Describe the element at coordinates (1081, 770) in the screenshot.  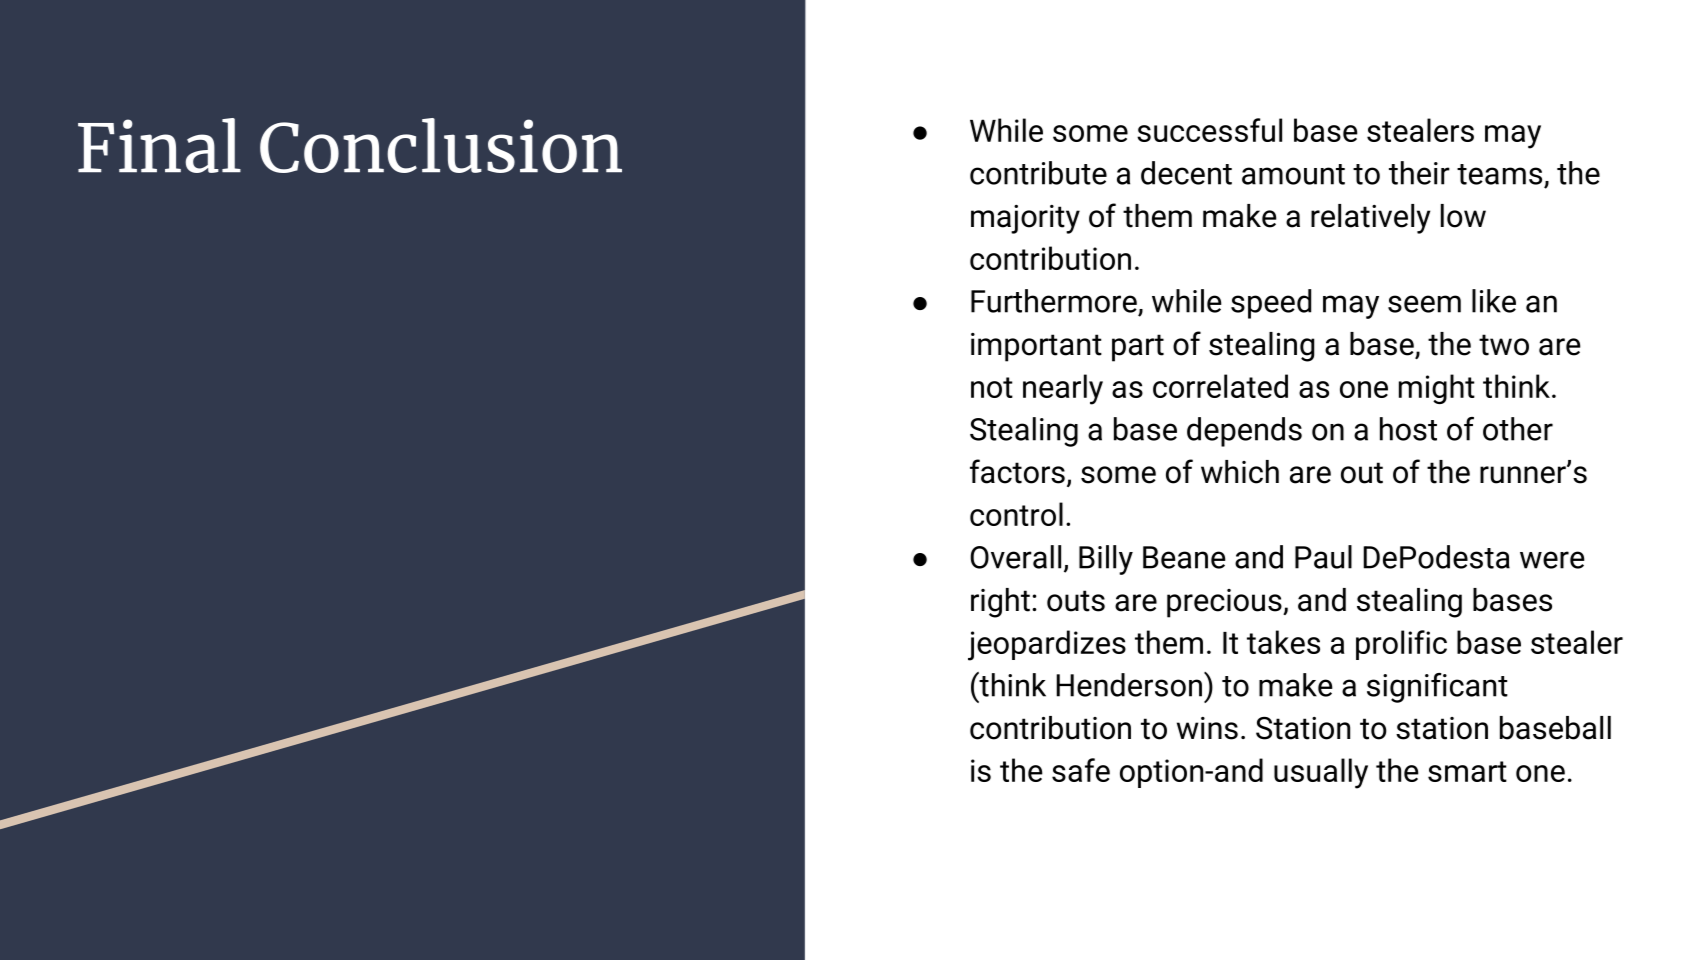
I see `safe` at that location.
